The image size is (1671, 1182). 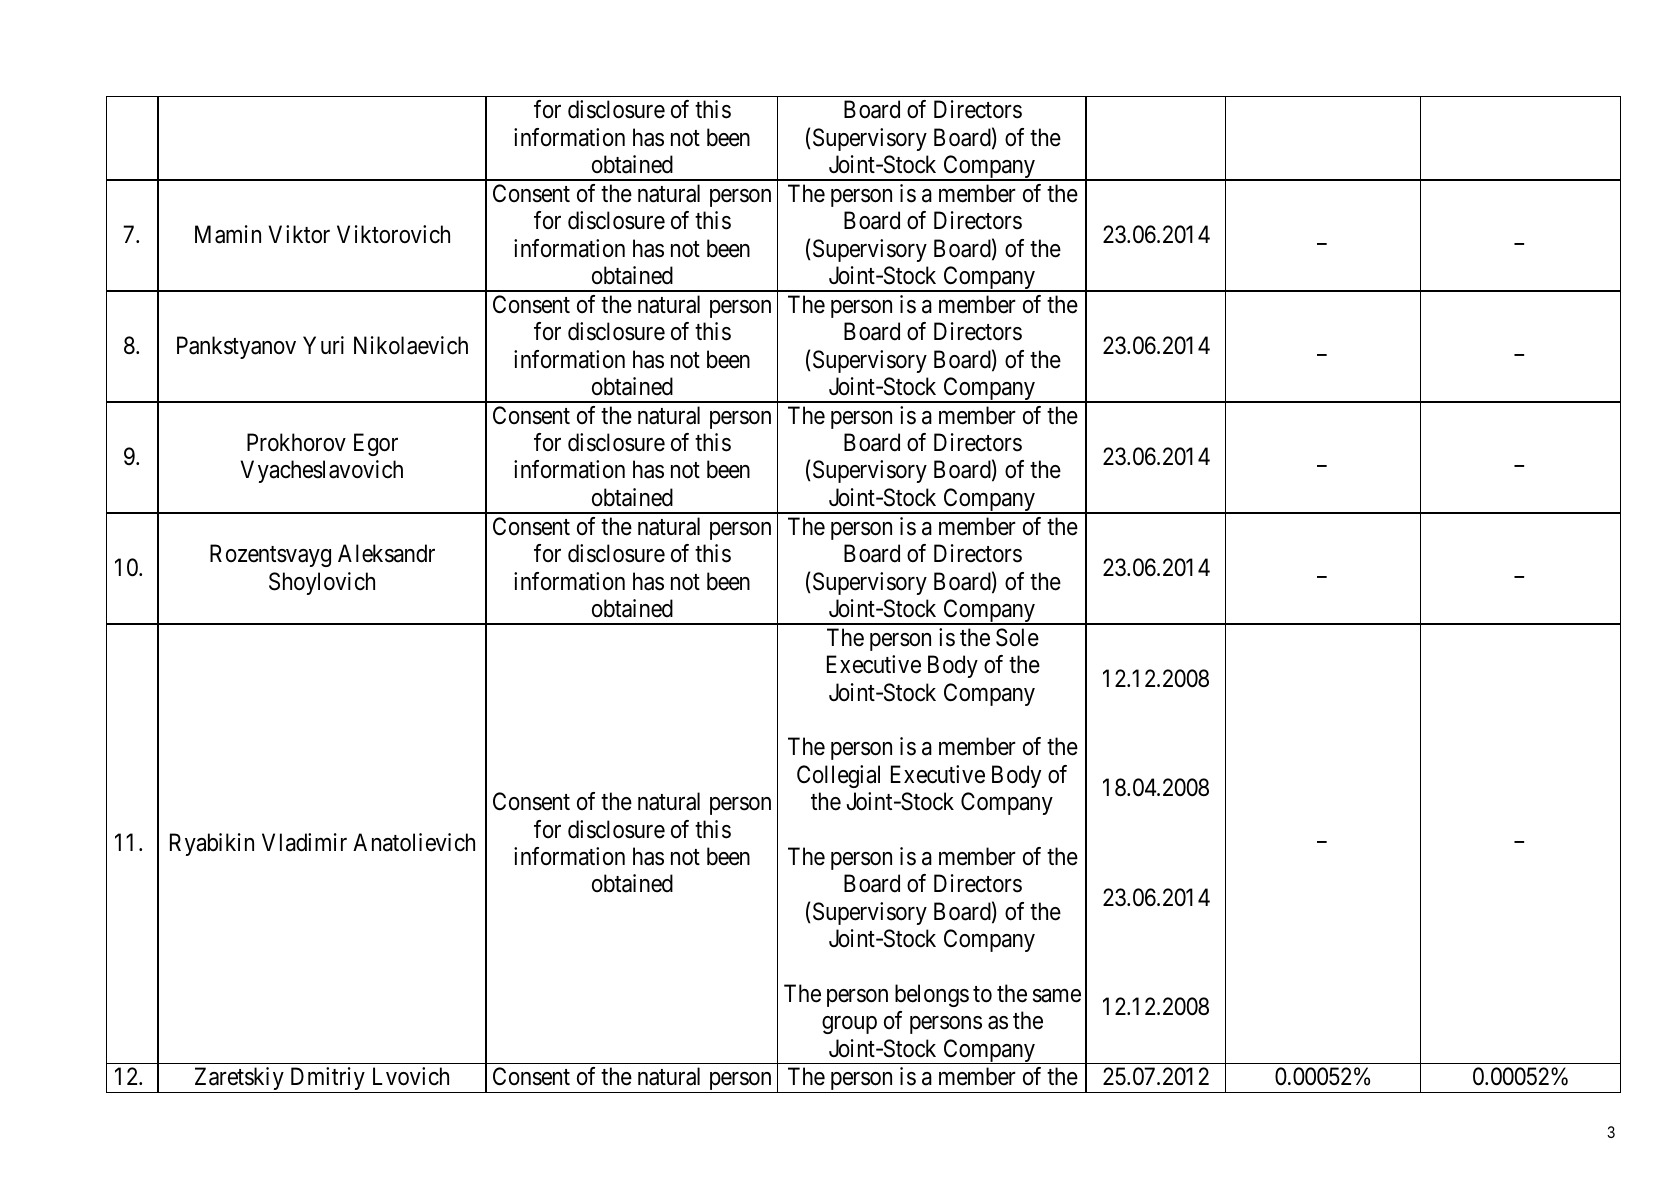 I want to click on Yuri, so click(x=323, y=345).
